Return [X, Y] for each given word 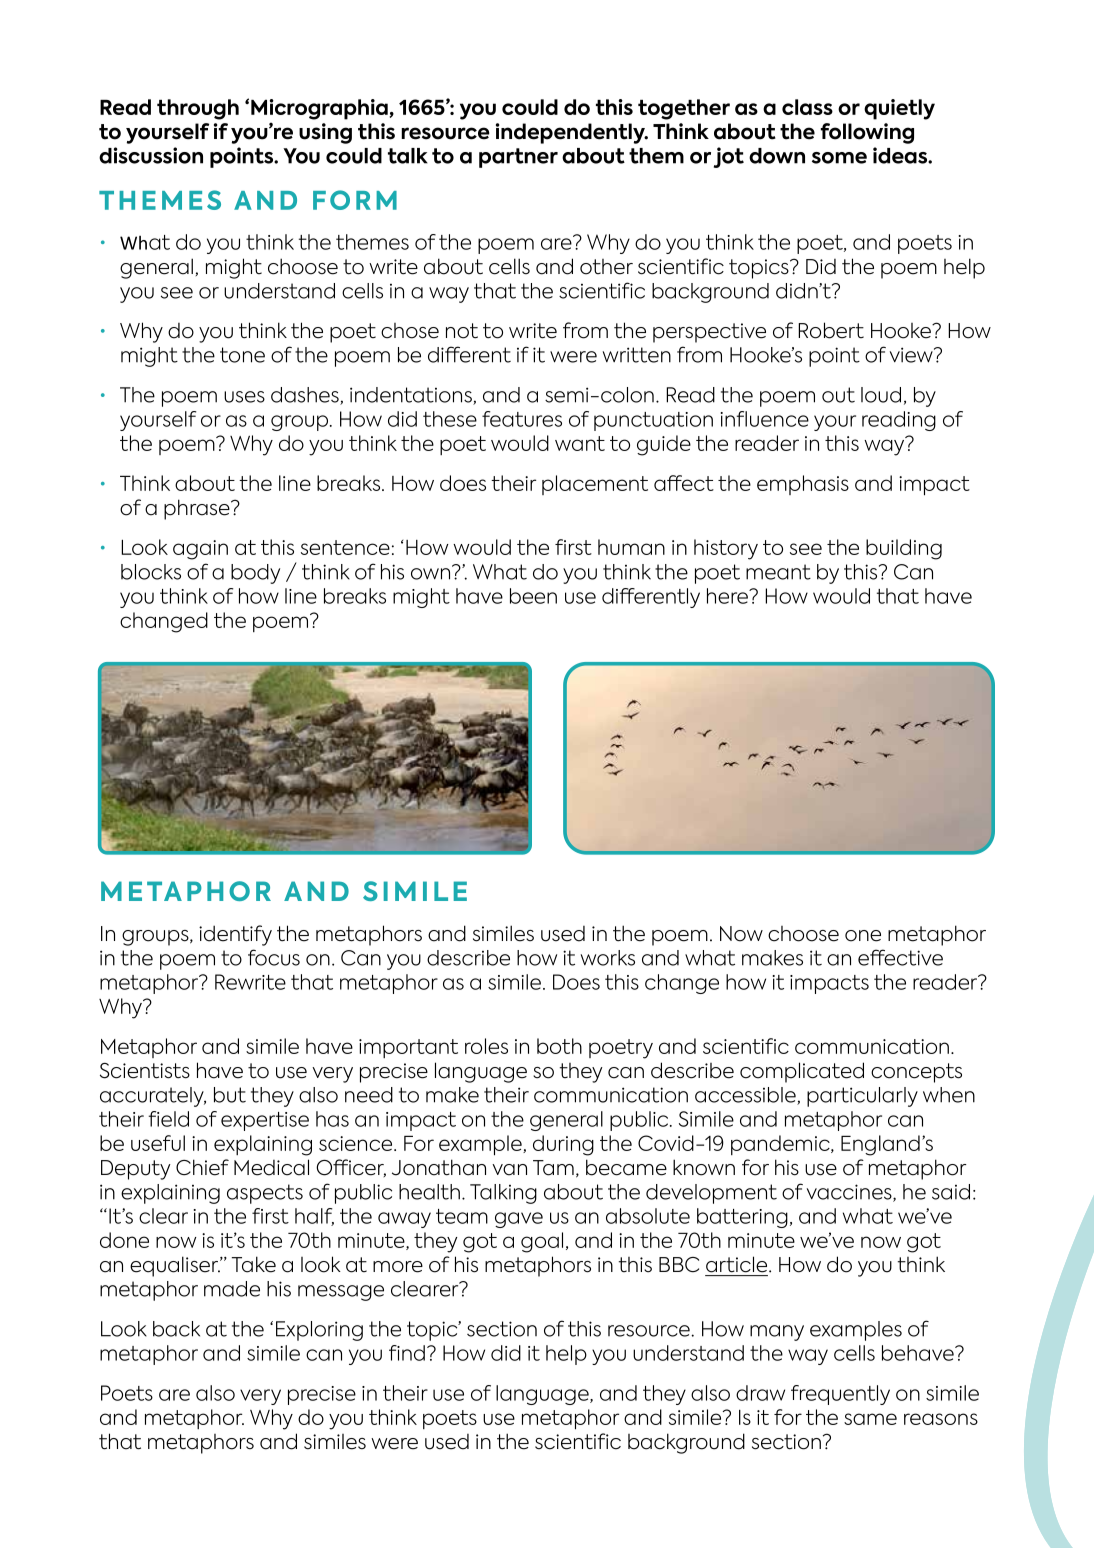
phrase [198, 509]
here [728, 596]
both [559, 1046]
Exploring [319, 1331]
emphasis [803, 485]
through [198, 109]
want [580, 443]
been [533, 596]
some [839, 158]
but [230, 1095]
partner [518, 158]
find [407, 1353]
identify [235, 935]
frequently [840, 1395]
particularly [862, 1097]
